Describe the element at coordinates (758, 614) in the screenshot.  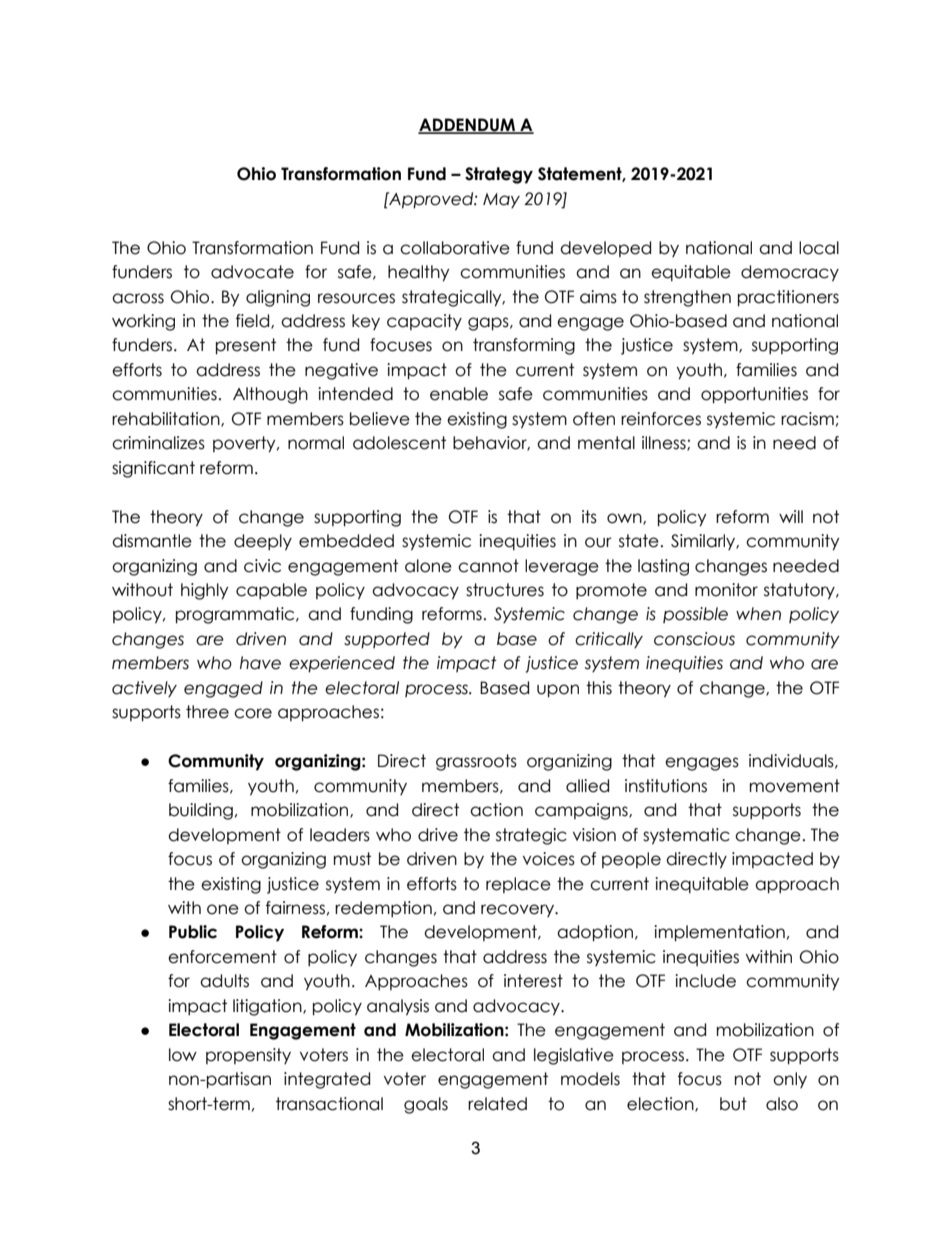
I see `when` at that location.
